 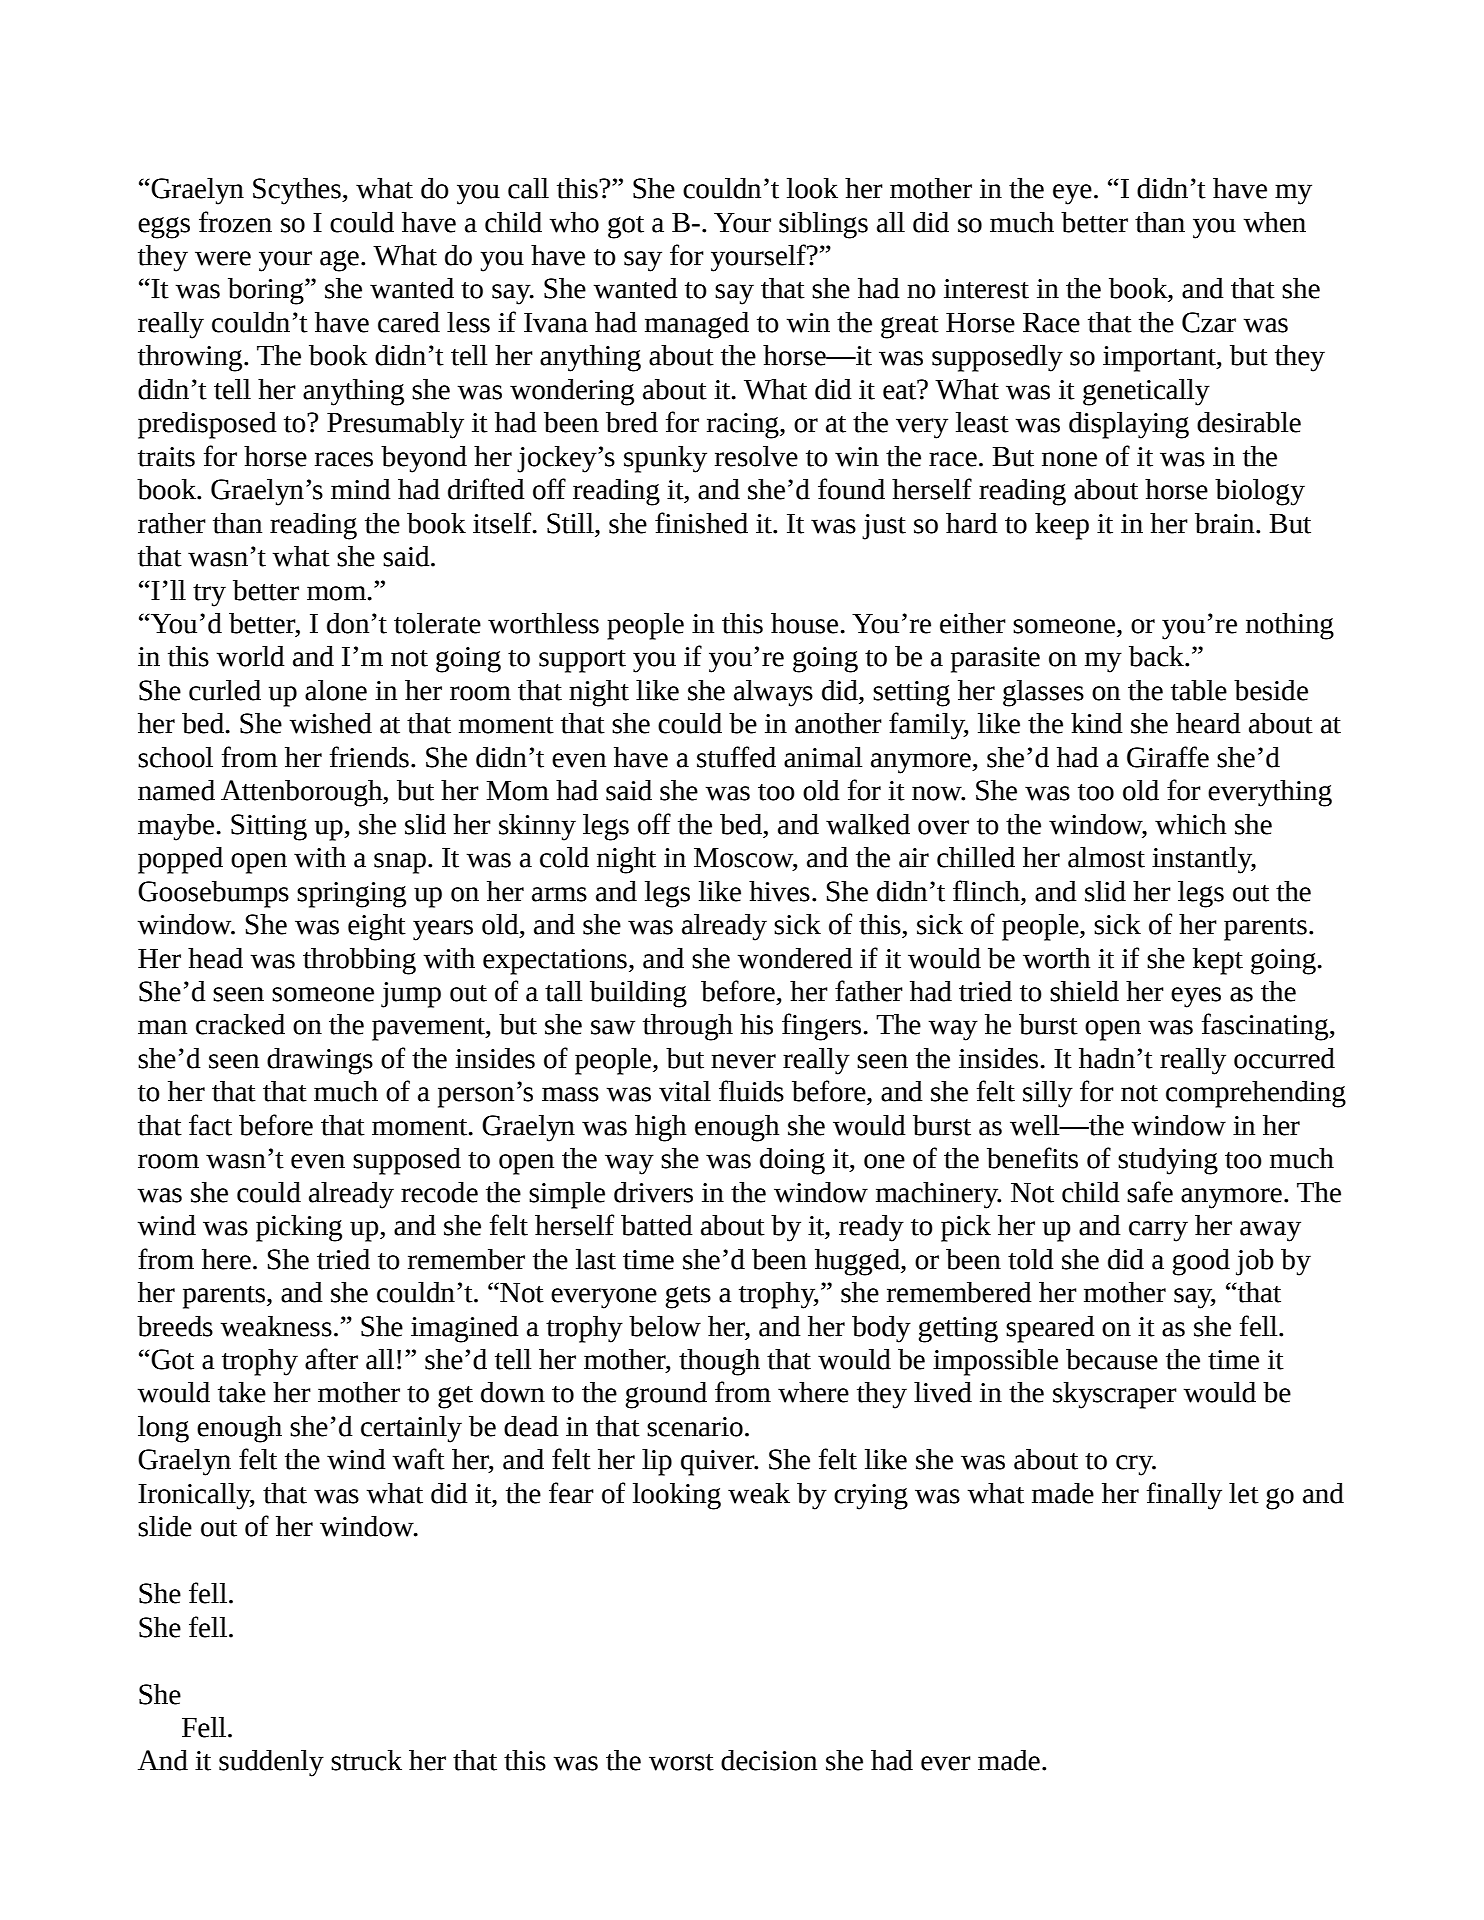 What do you see at coordinates (1115, 1395) in the document?
I see `skyscraper` at bounding box center [1115, 1395].
